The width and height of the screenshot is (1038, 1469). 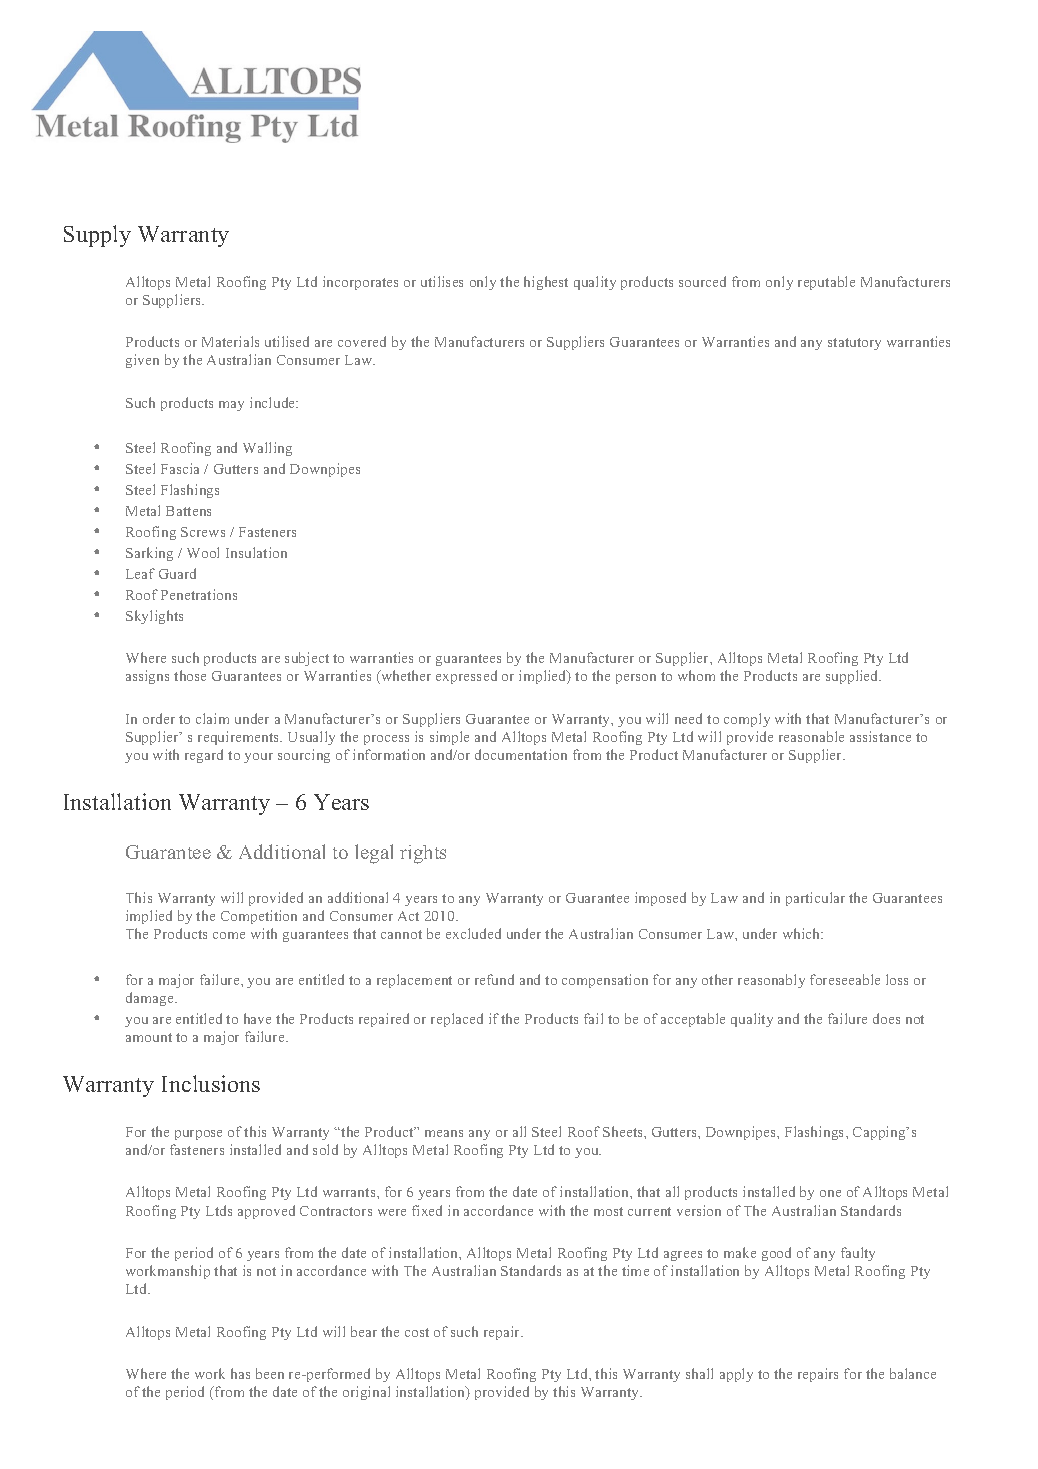 What do you see at coordinates (521, 754) in the screenshot?
I see `documentation` at bounding box center [521, 754].
